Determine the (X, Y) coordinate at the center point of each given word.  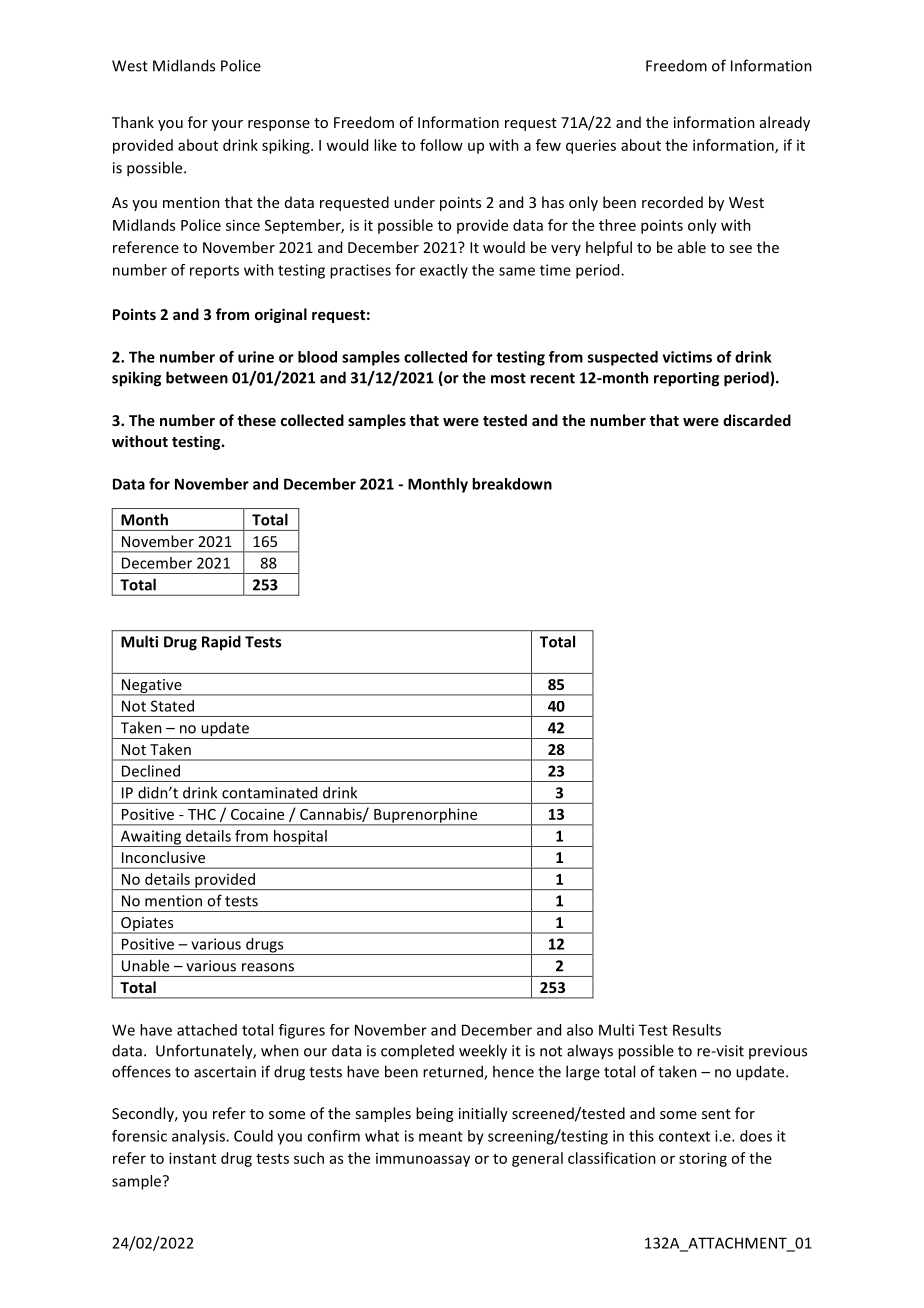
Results (697, 1030)
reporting (686, 379)
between (197, 377)
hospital (300, 838)
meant (441, 1136)
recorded (672, 202)
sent (716, 1114)
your (227, 125)
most (508, 378)
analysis (199, 1137)
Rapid (221, 643)
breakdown (512, 484)
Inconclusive (163, 857)
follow (441, 145)
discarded (757, 420)
